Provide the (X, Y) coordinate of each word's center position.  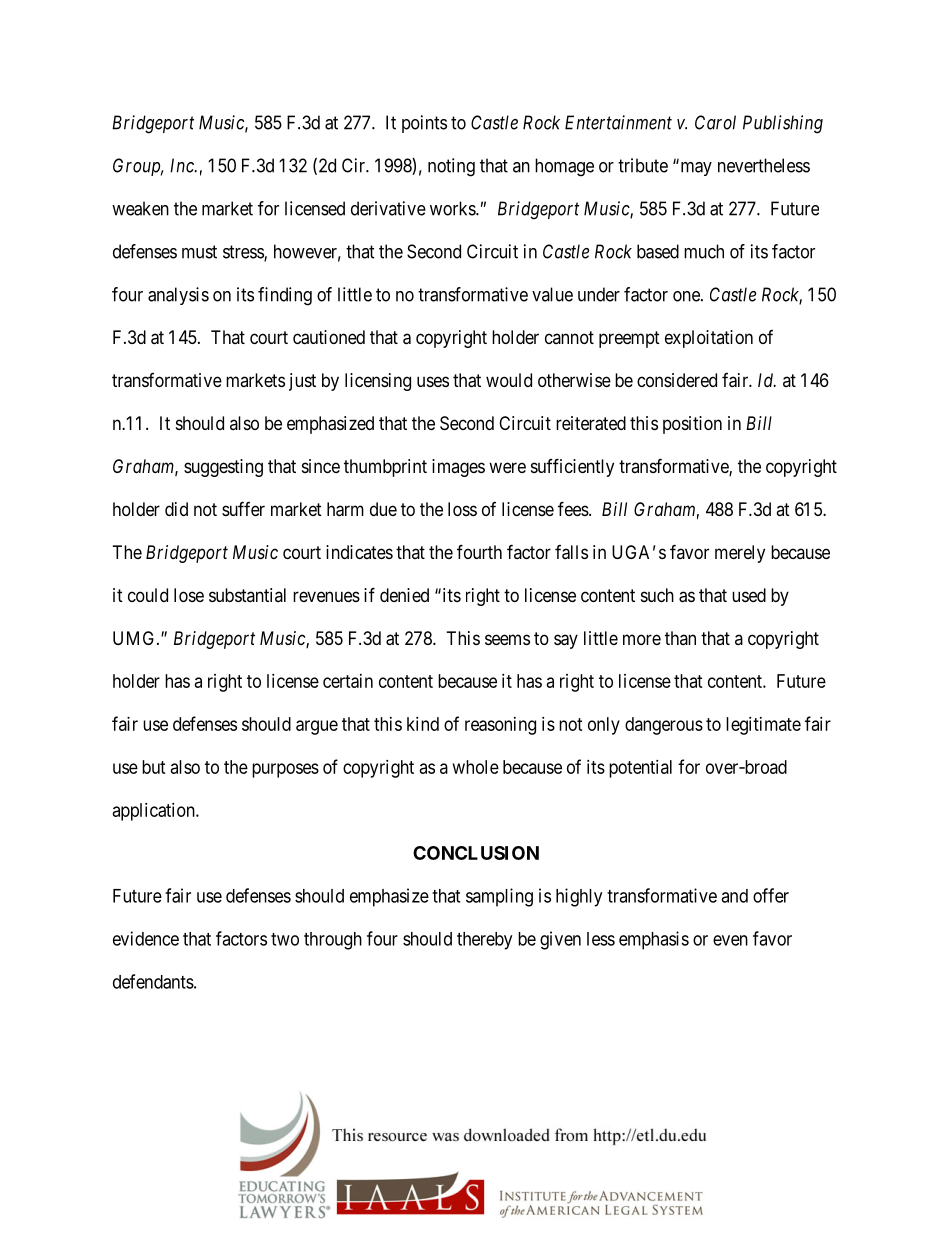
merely (740, 554)
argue (317, 727)
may (695, 168)
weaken (140, 208)
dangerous (664, 726)
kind (423, 724)
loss (462, 509)
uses (433, 381)
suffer (243, 508)
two (285, 939)
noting (451, 167)
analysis (178, 296)
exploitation (709, 339)
